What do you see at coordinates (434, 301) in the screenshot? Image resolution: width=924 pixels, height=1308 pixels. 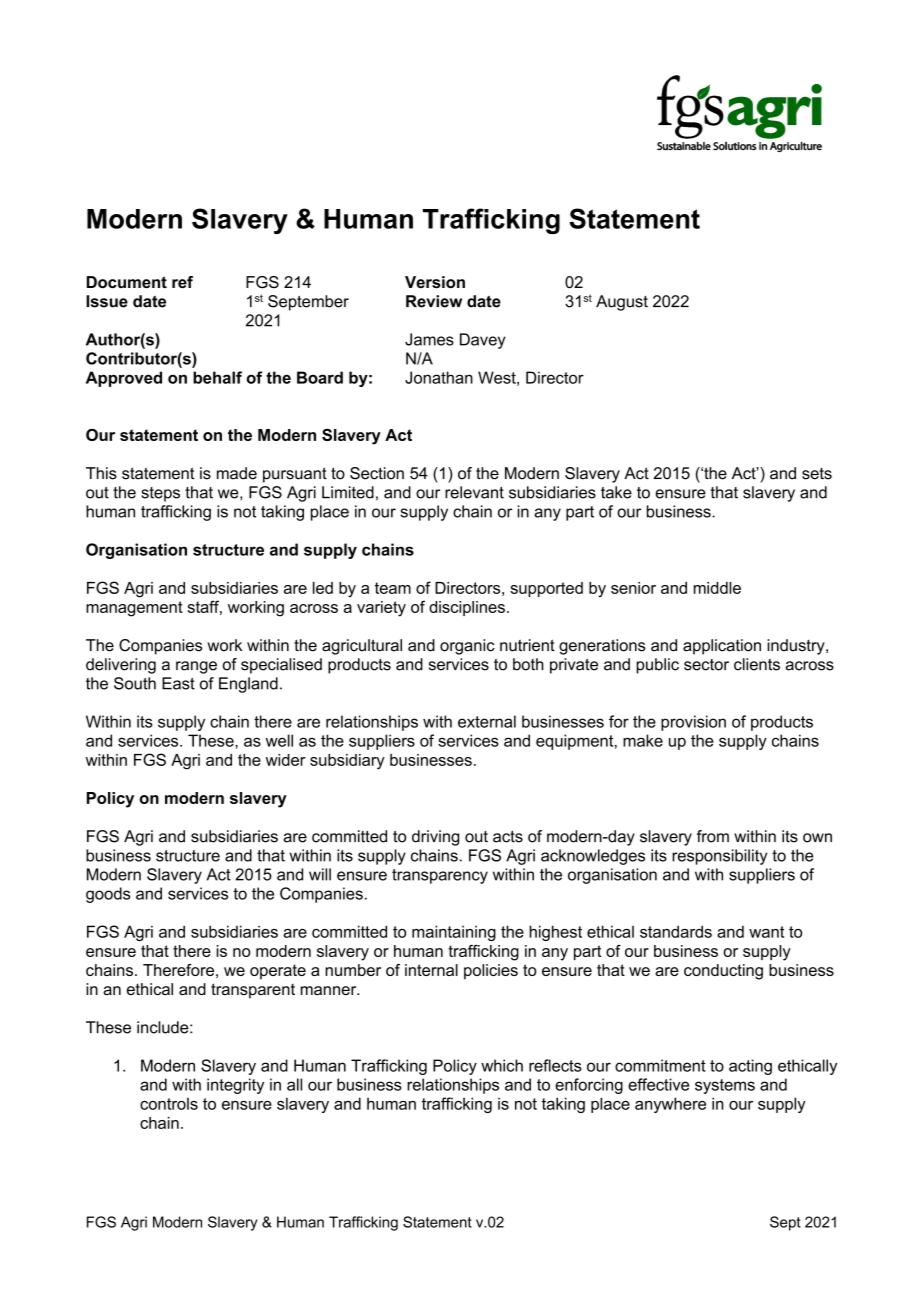 I see `Review` at bounding box center [434, 301].
